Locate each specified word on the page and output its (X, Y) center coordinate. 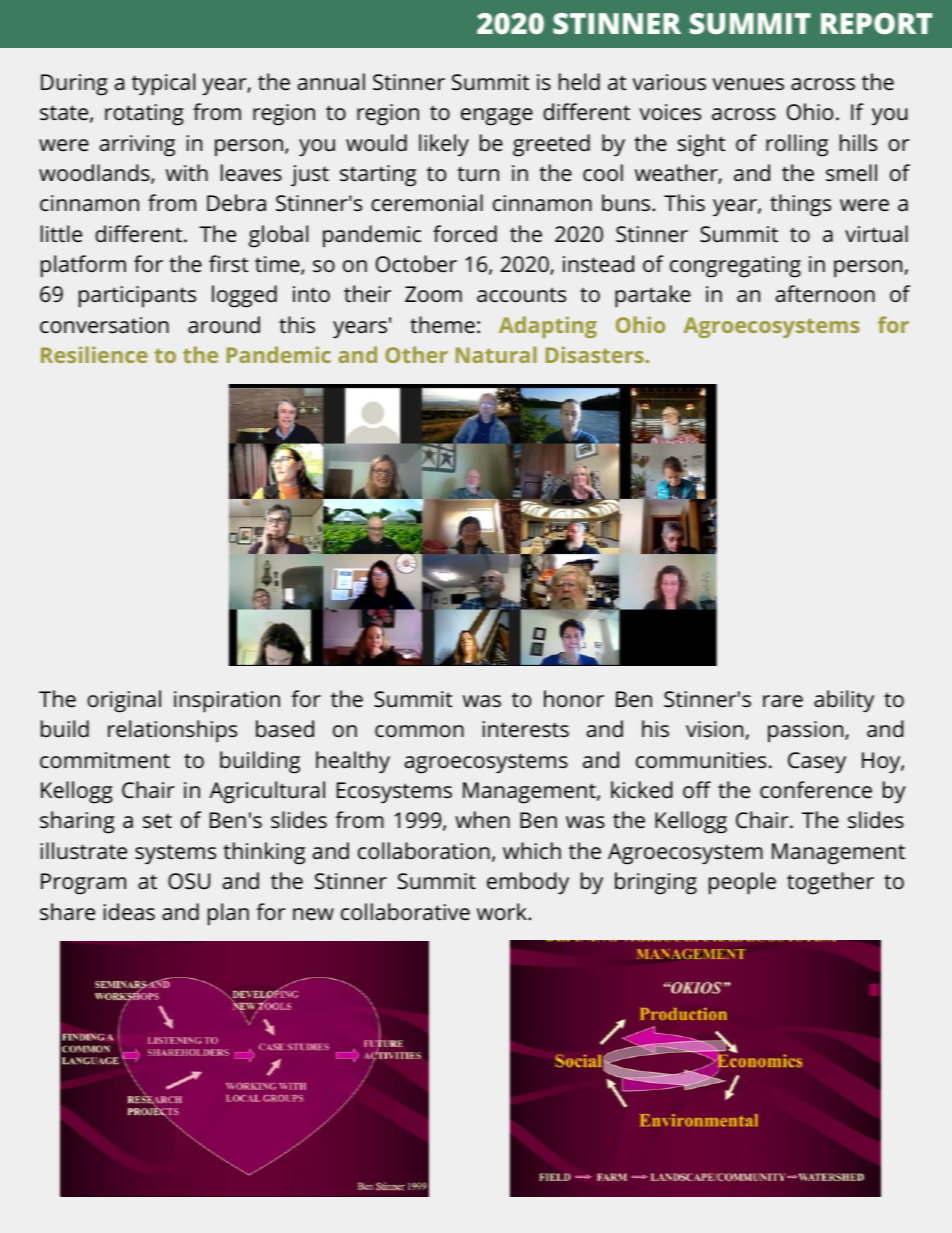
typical (163, 84)
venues (748, 84)
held (579, 81)
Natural (496, 354)
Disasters (596, 354)
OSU (189, 881)
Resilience (94, 354)
